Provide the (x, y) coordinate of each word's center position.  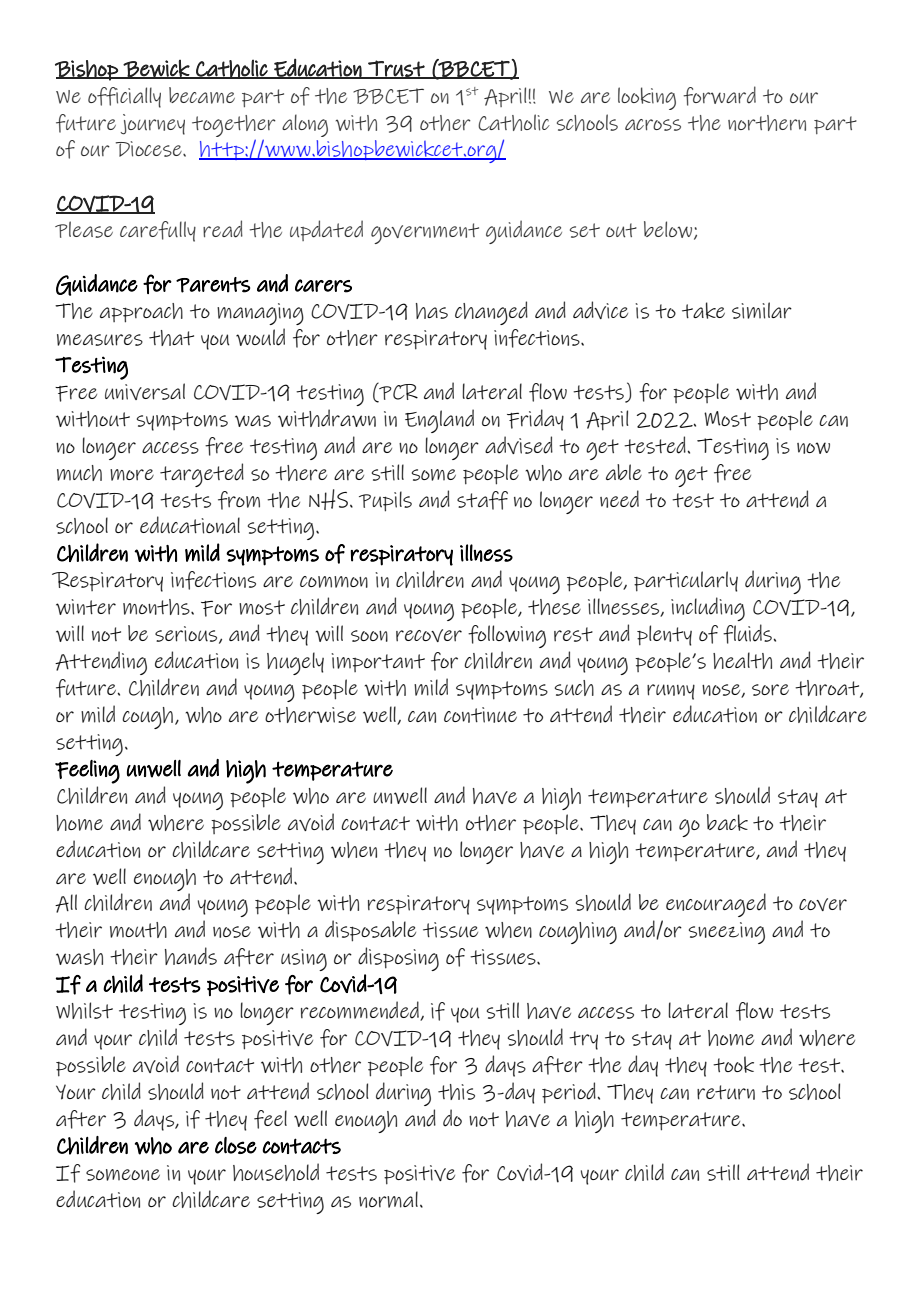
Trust (396, 69)
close (236, 1145)
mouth (138, 930)
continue (480, 715)
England (439, 421)
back (727, 822)
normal (388, 1199)
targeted (202, 475)
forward (719, 96)
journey (152, 124)
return (726, 1092)
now (813, 448)
